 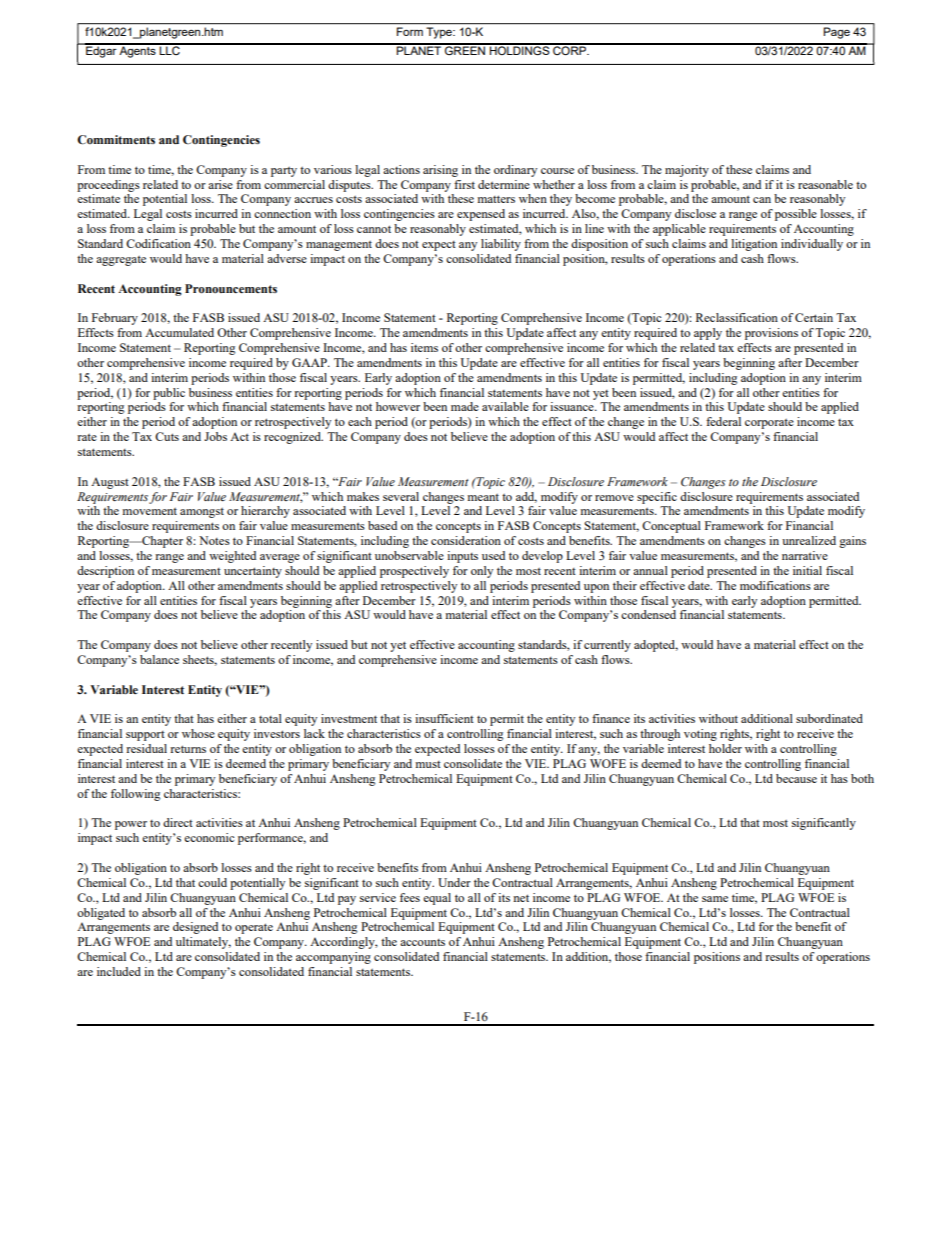 I want to click on LLC, so click(x=169, y=49).
